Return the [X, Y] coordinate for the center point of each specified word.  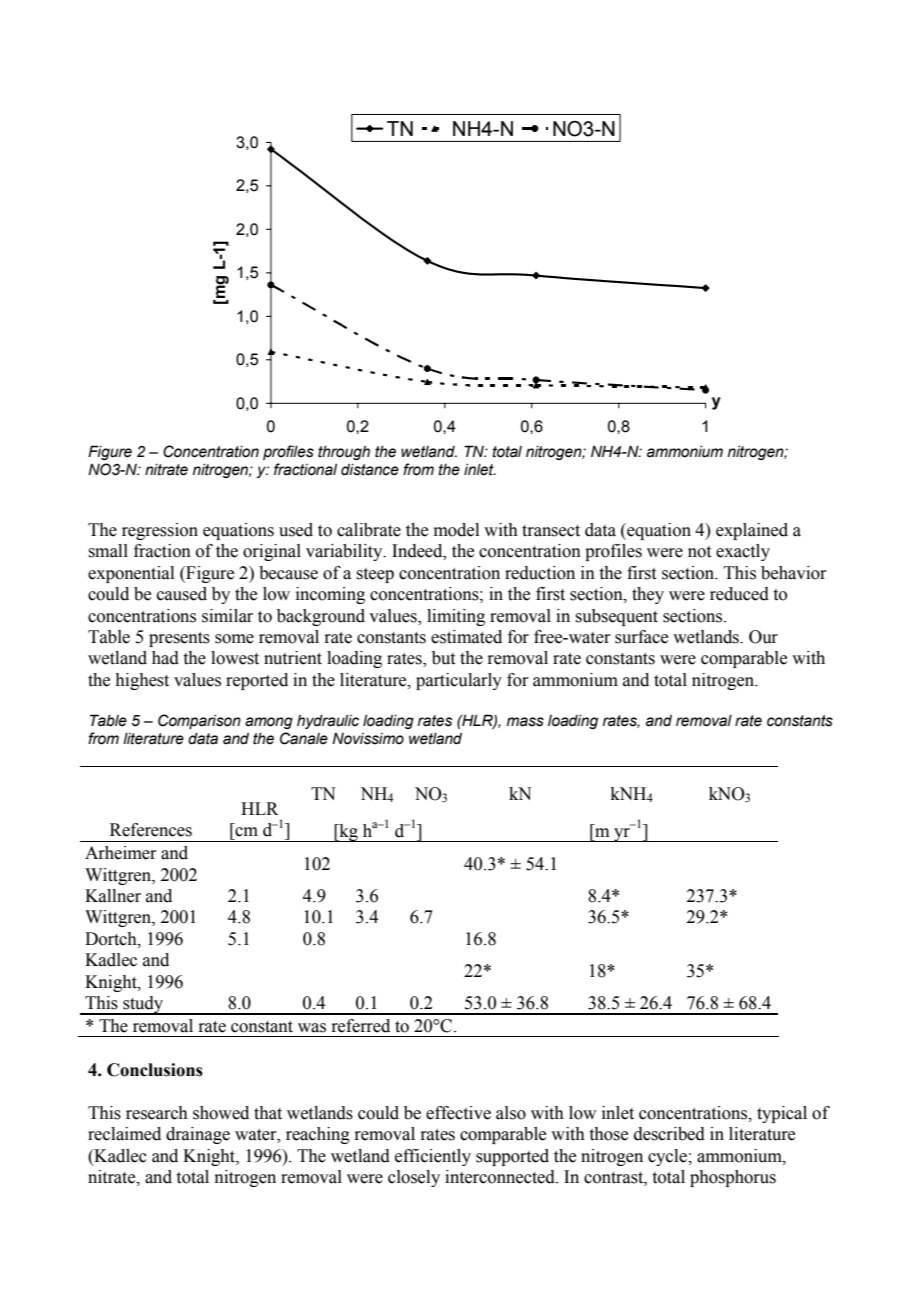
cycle [668, 1157]
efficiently [433, 1157]
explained [752, 531]
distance [370, 470]
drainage [198, 1135]
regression [160, 531]
